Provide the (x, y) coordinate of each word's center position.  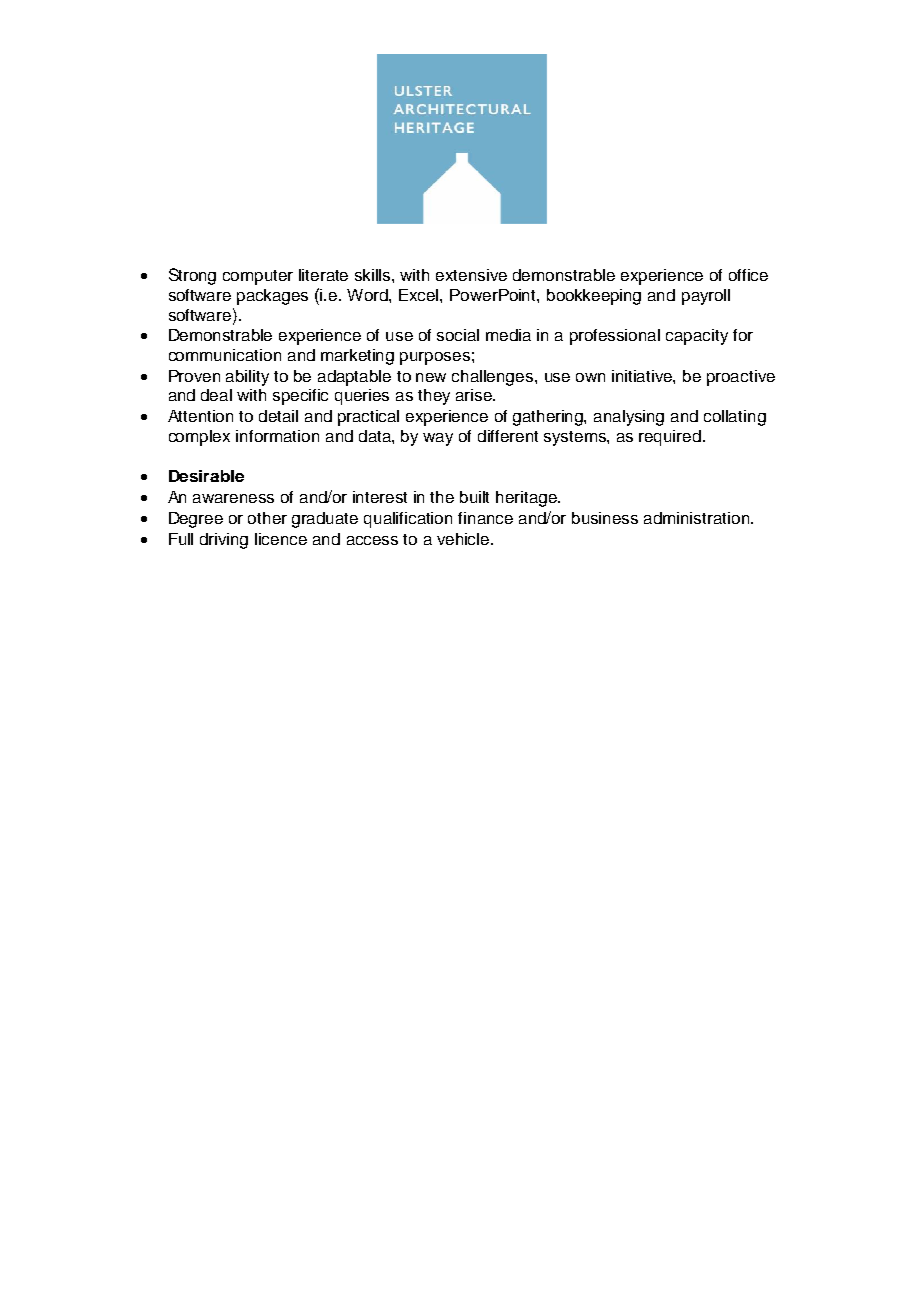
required (670, 438)
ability (247, 378)
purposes (435, 358)
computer (258, 277)
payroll (706, 297)
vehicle (464, 539)
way (438, 439)
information (277, 436)
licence (281, 539)
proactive (741, 378)
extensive (471, 275)
